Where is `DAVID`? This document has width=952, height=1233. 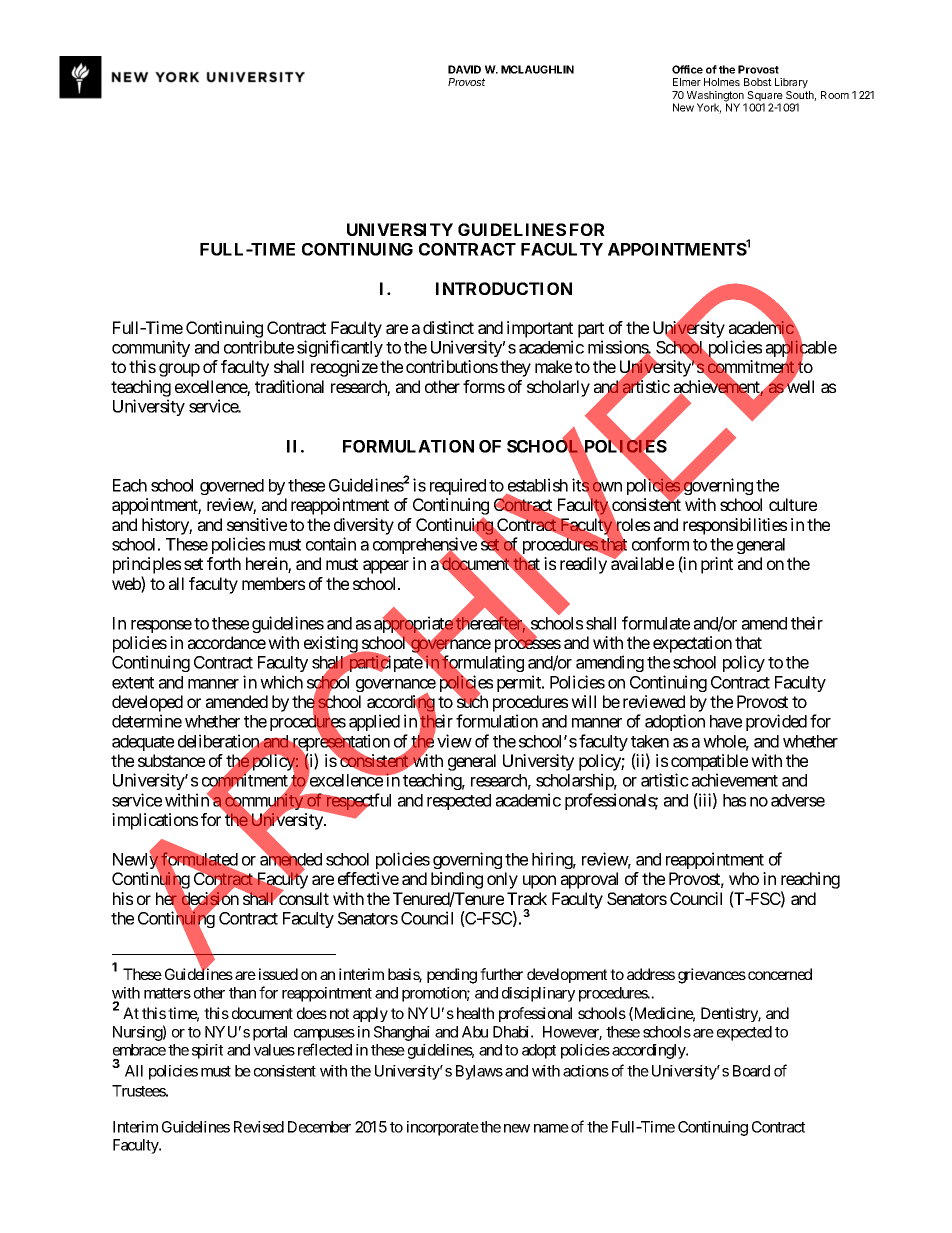
DAVID is located at coordinates (464, 69).
